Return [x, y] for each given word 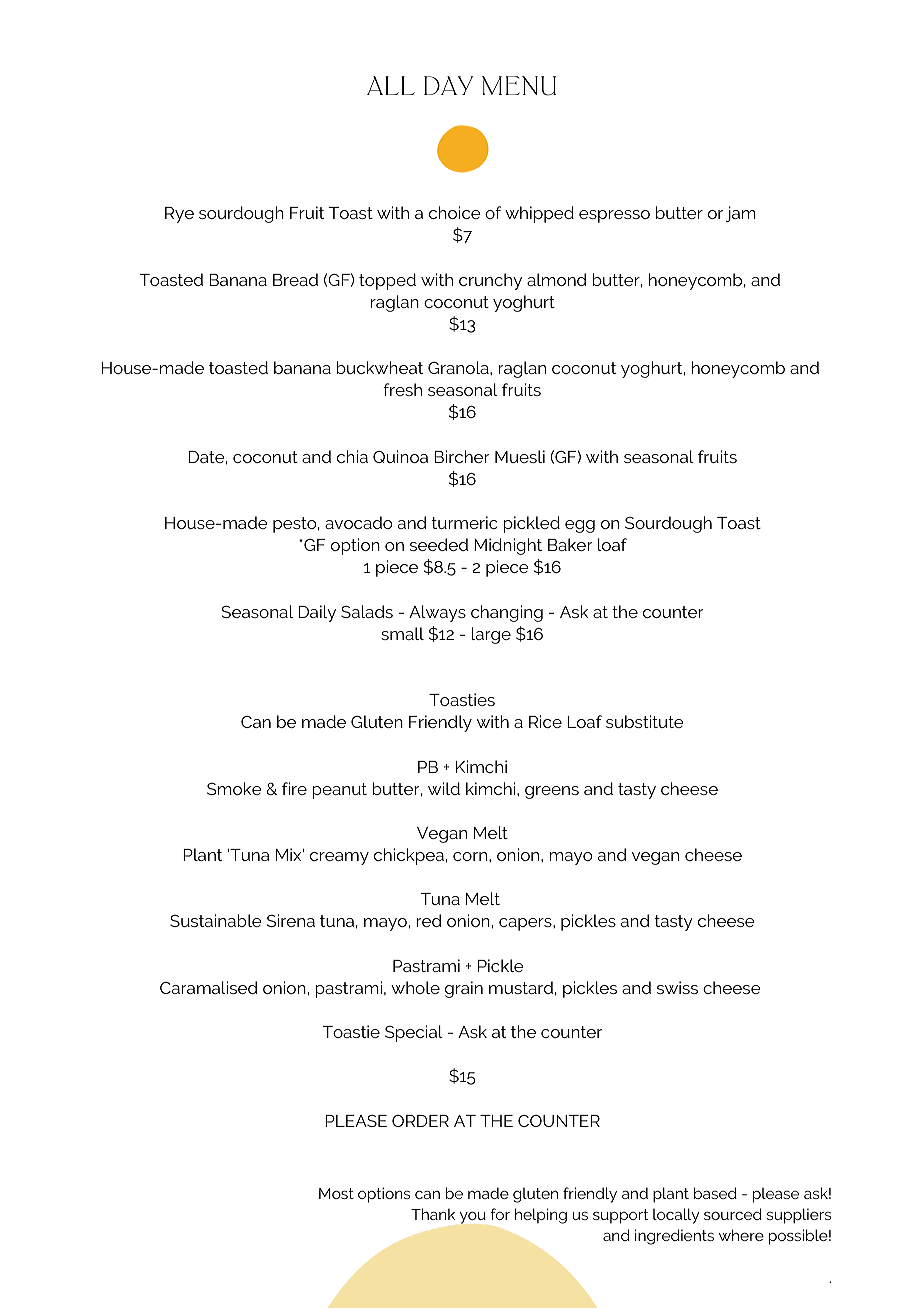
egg [580, 526]
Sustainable [216, 920]
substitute [645, 721]
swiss [677, 987]
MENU [519, 86]
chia [352, 456]
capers [526, 924]
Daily [317, 613]
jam [741, 214]
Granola [459, 367]
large [491, 635]
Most [336, 1193]
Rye [179, 215]
